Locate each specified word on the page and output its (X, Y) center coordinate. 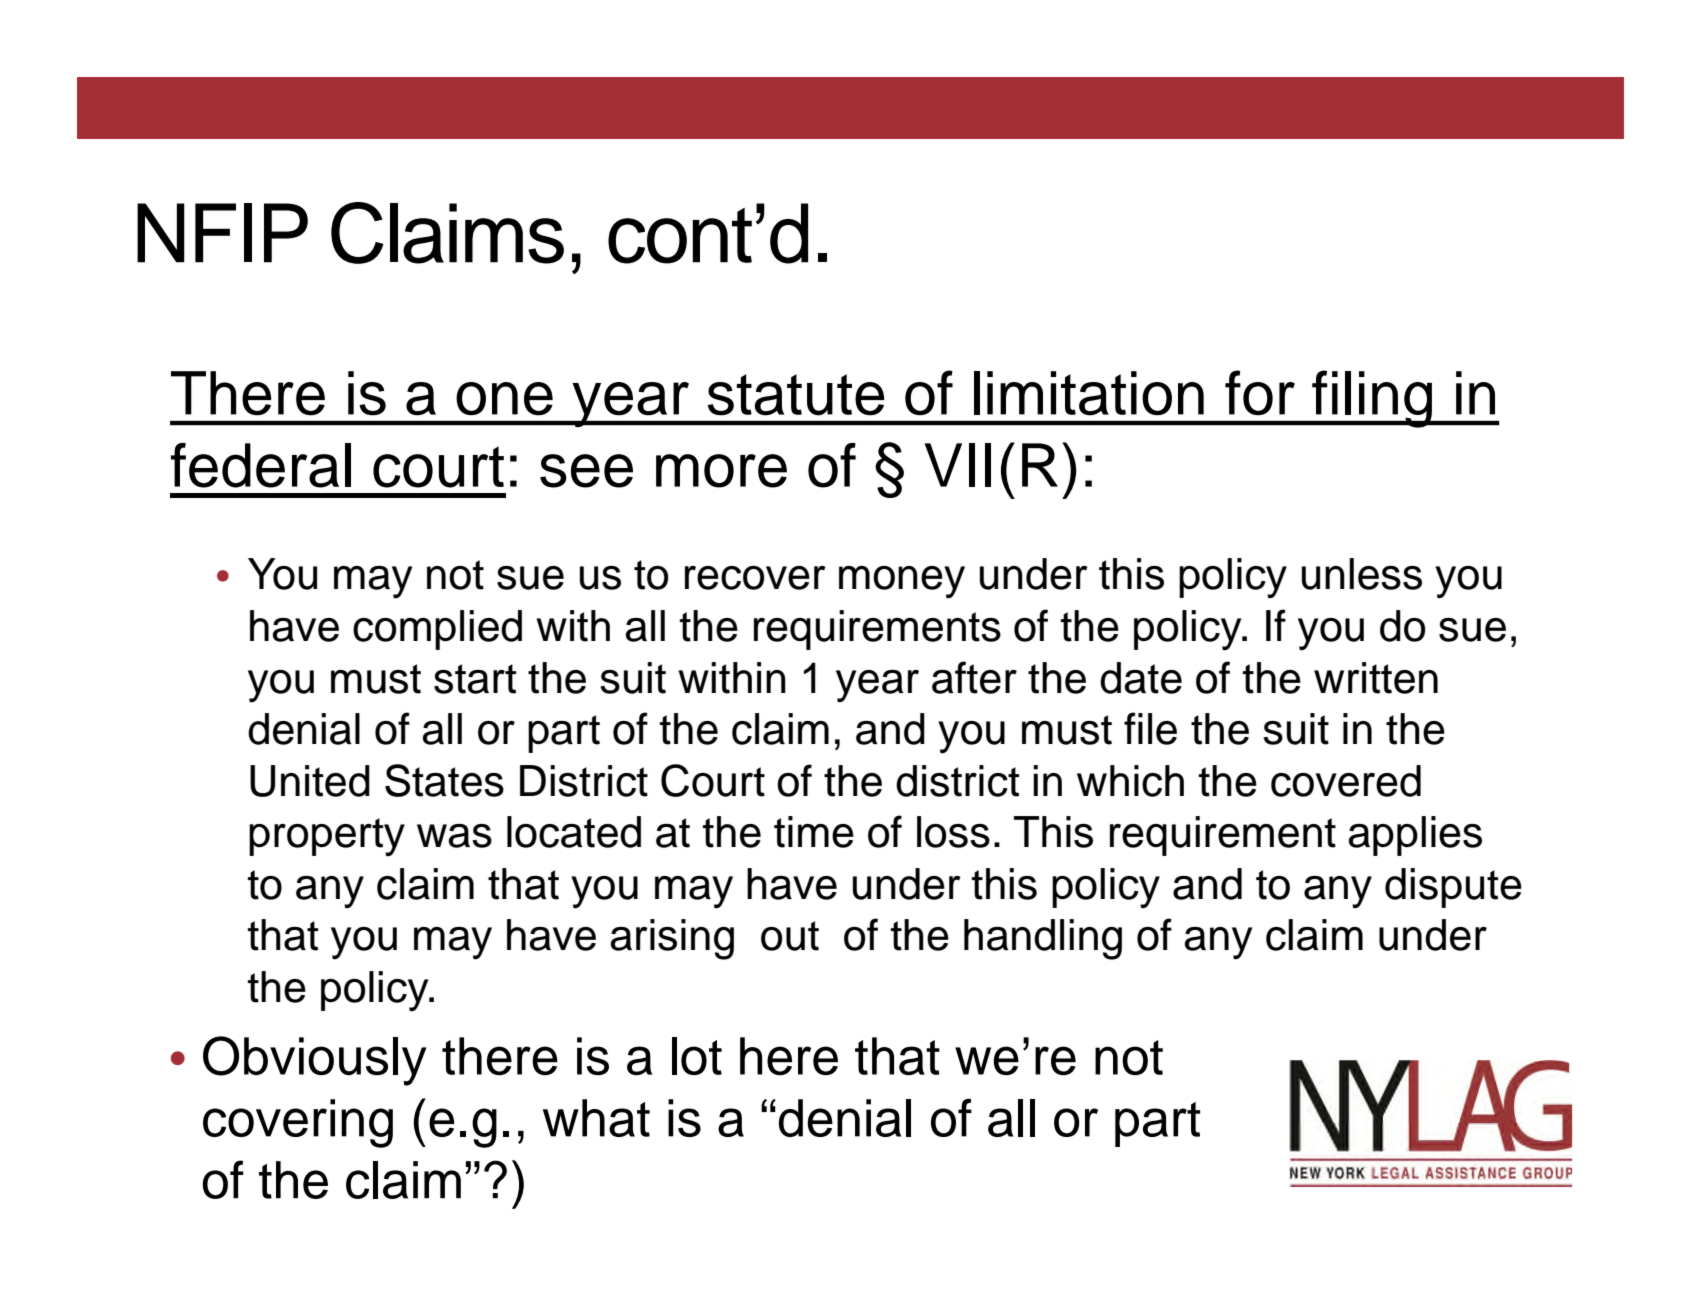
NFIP (222, 233)
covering (298, 1123)
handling (1043, 939)
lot (697, 1056)
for (1260, 392)
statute (796, 395)
